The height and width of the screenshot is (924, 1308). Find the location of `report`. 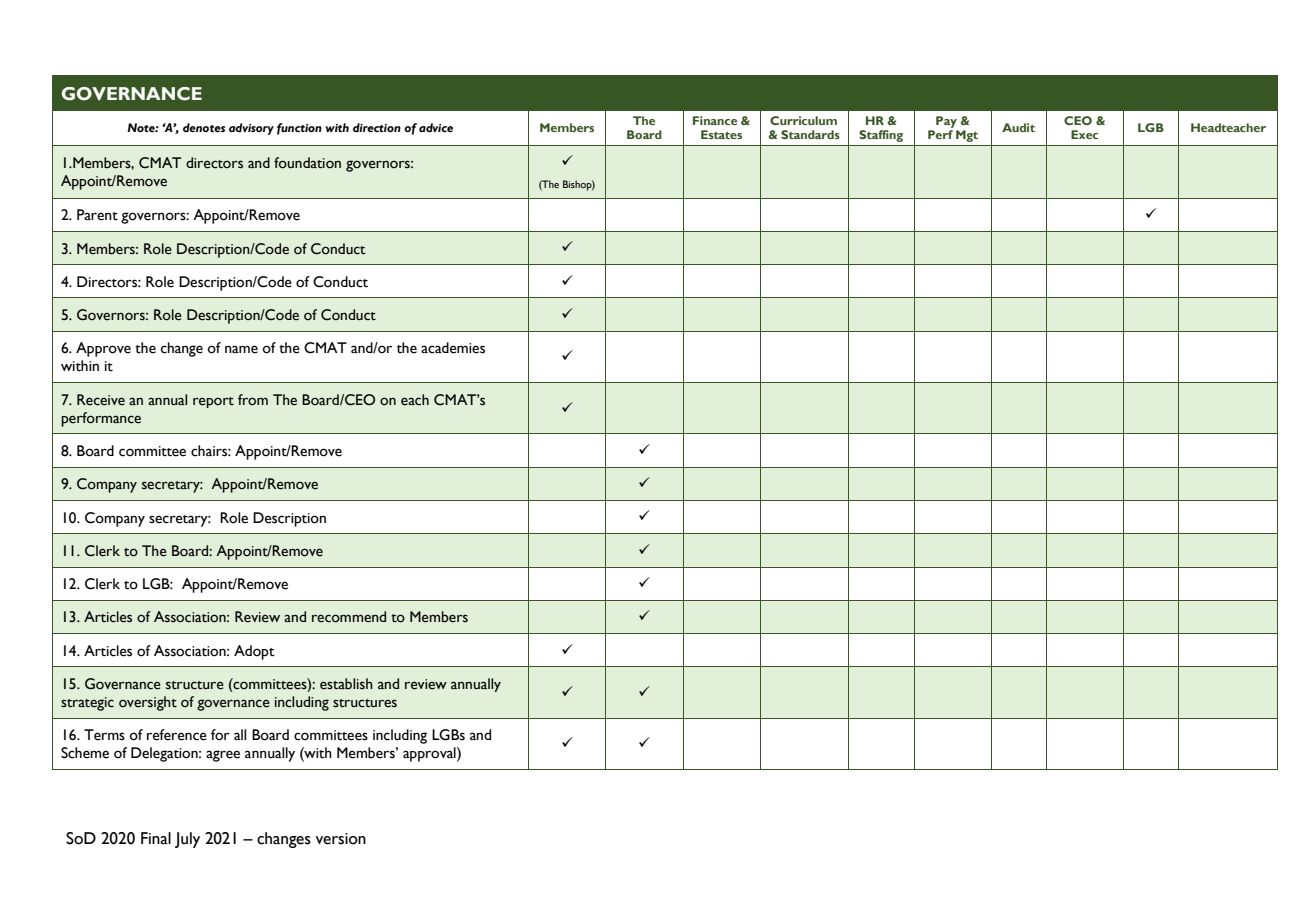

report is located at coordinates (213, 402).
